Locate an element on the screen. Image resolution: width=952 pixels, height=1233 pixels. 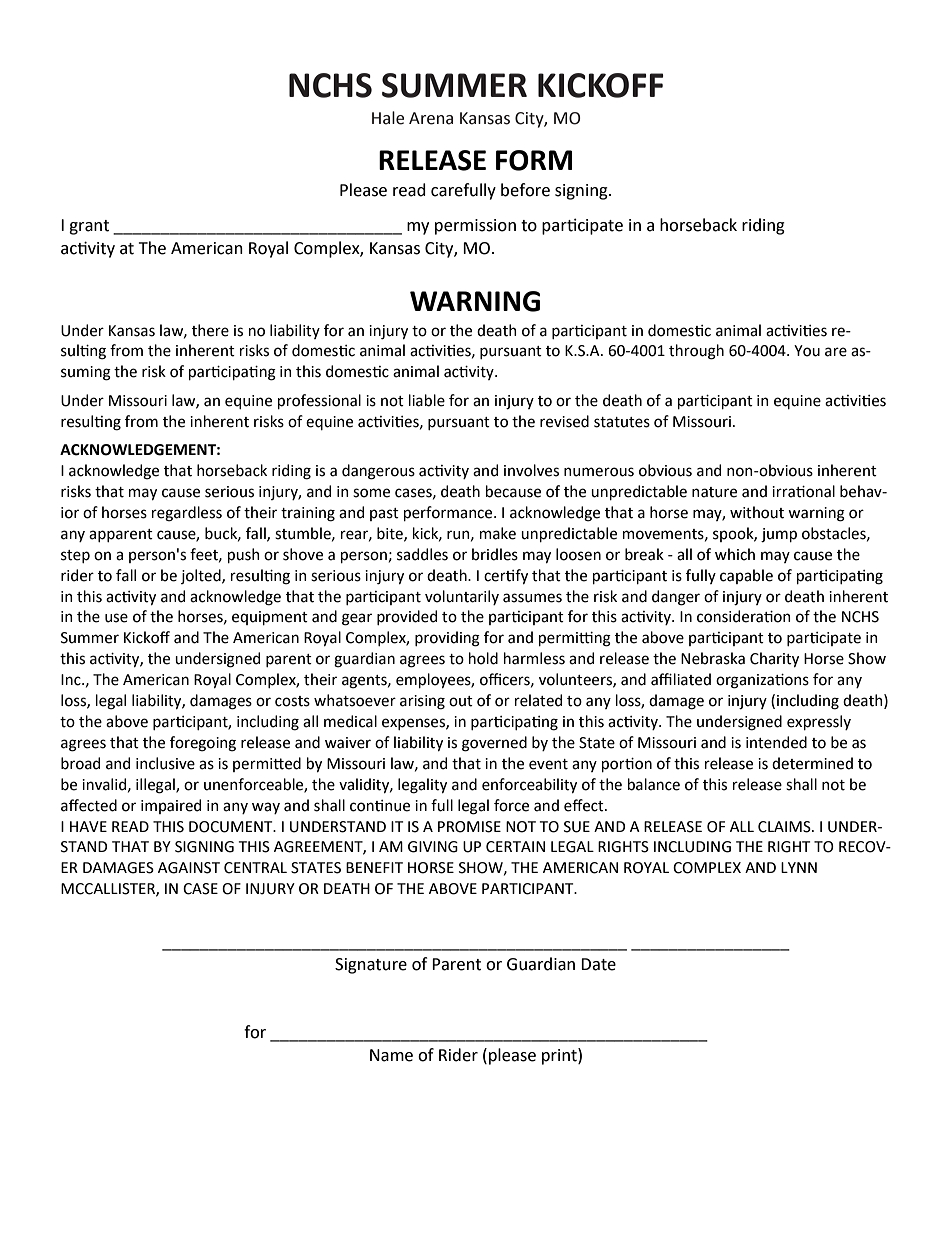
regardless is located at coordinates (187, 514).
